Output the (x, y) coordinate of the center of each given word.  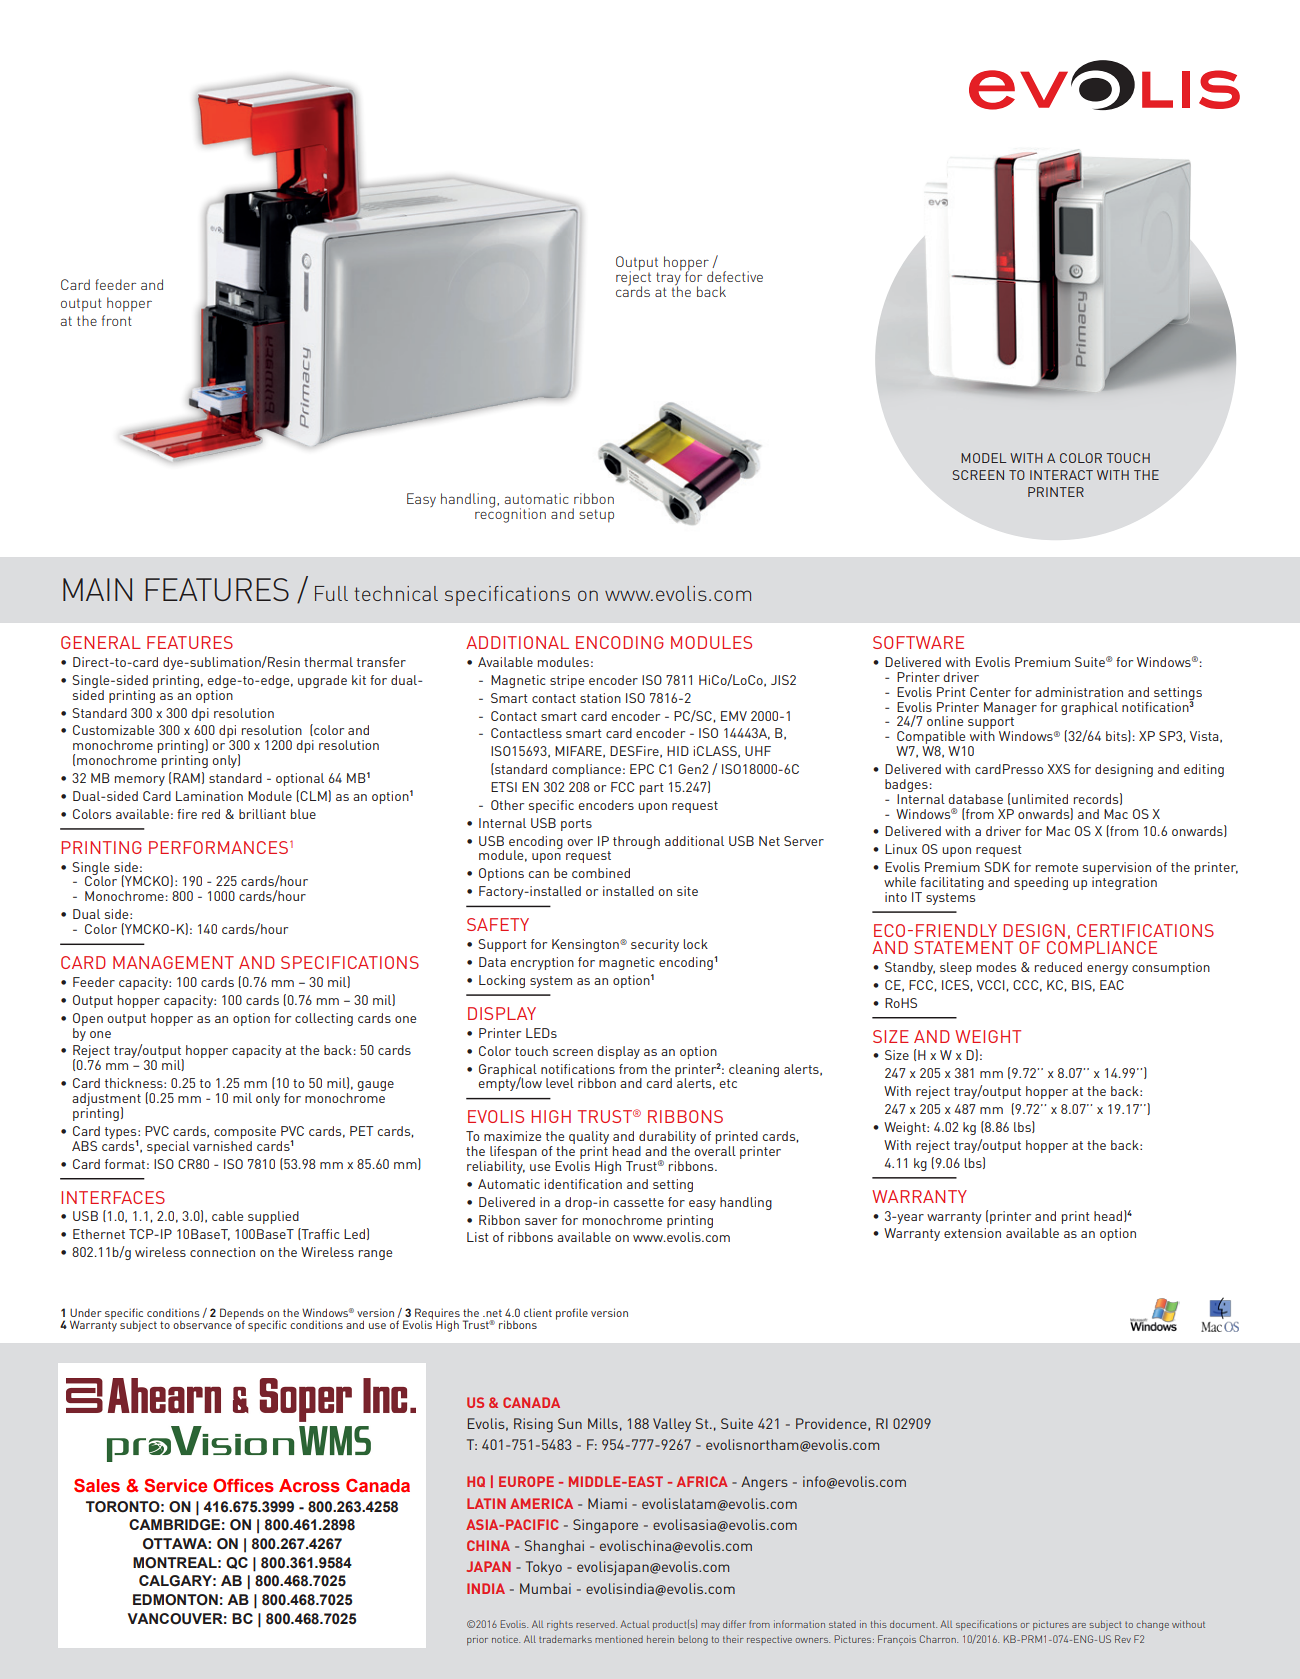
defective (735, 276)
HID (678, 751)
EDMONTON (175, 1600)
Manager (1010, 708)
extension (972, 1233)
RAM (186, 778)
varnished (222, 1144)
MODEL (983, 458)
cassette (639, 1202)
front (117, 320)
